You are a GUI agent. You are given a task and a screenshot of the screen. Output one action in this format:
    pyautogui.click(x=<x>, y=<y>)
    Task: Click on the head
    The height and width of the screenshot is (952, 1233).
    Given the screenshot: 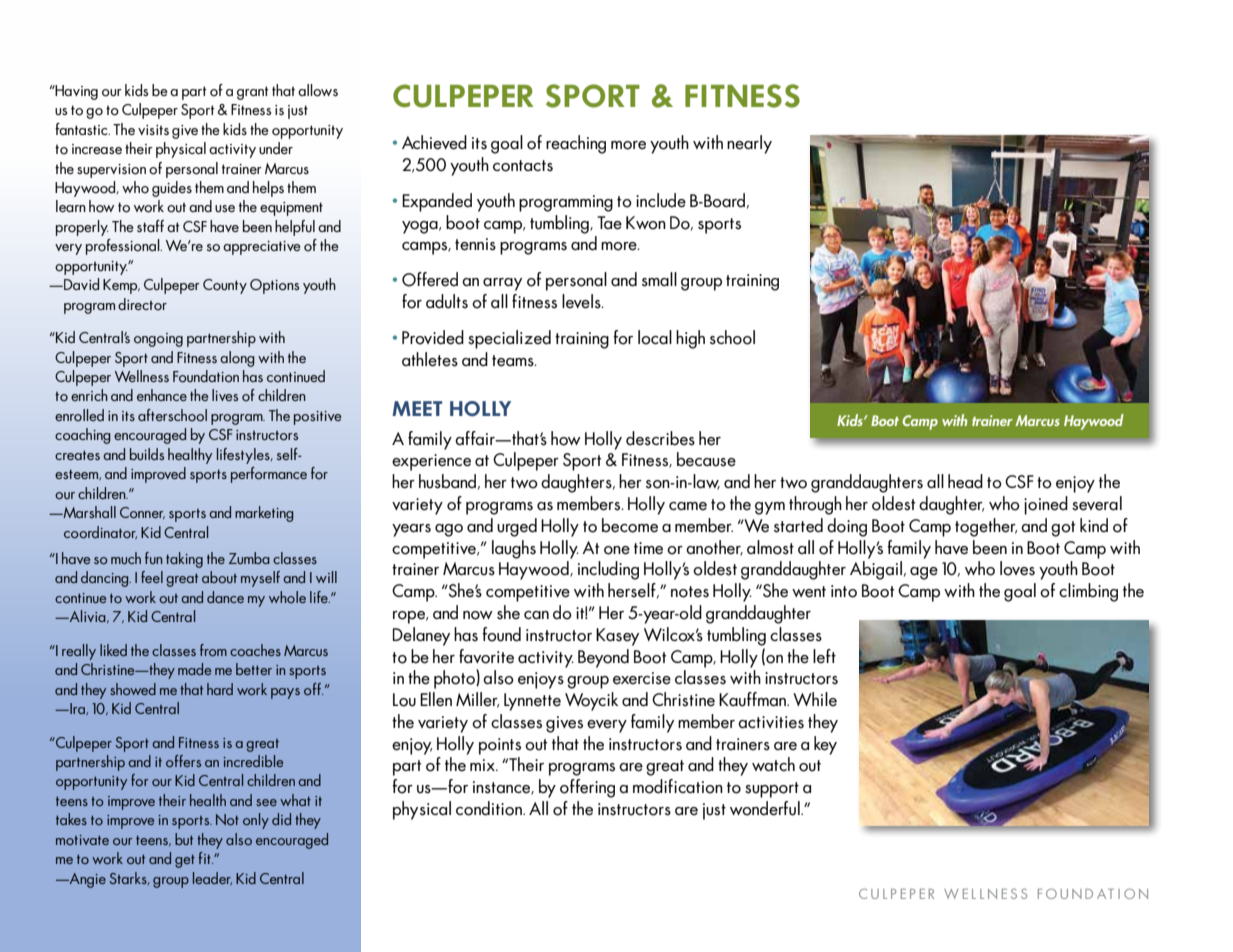 What is the action you would take?
    pyautogui.click(x=965, y=481)
